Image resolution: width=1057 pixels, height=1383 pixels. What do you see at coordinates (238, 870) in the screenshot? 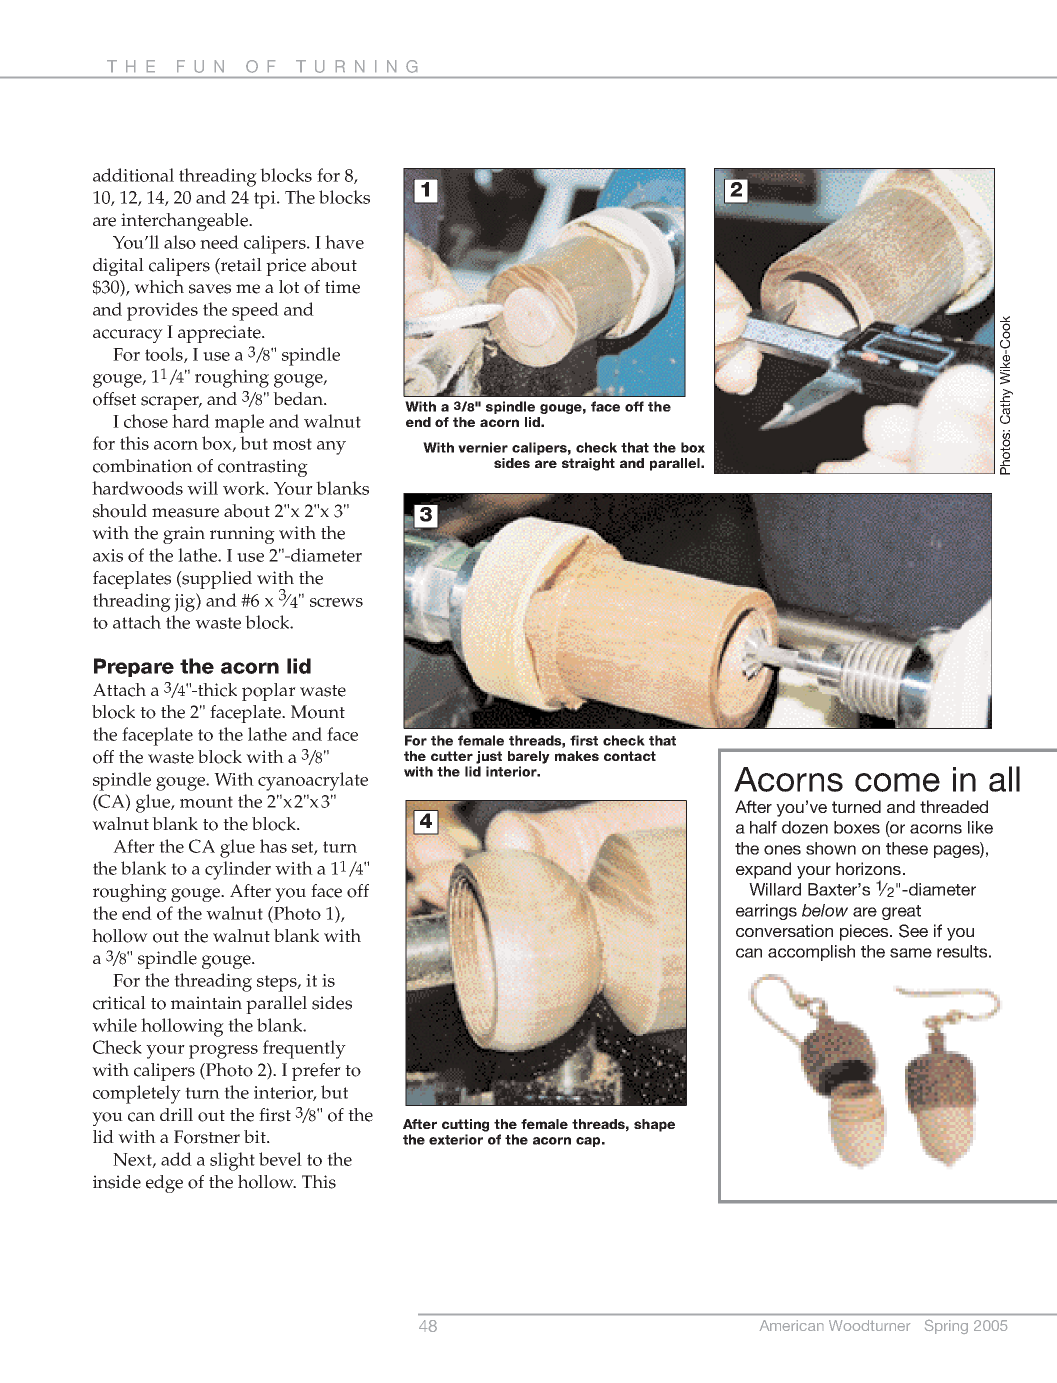
I see `cylinder` at bounding box center [238, 870].
